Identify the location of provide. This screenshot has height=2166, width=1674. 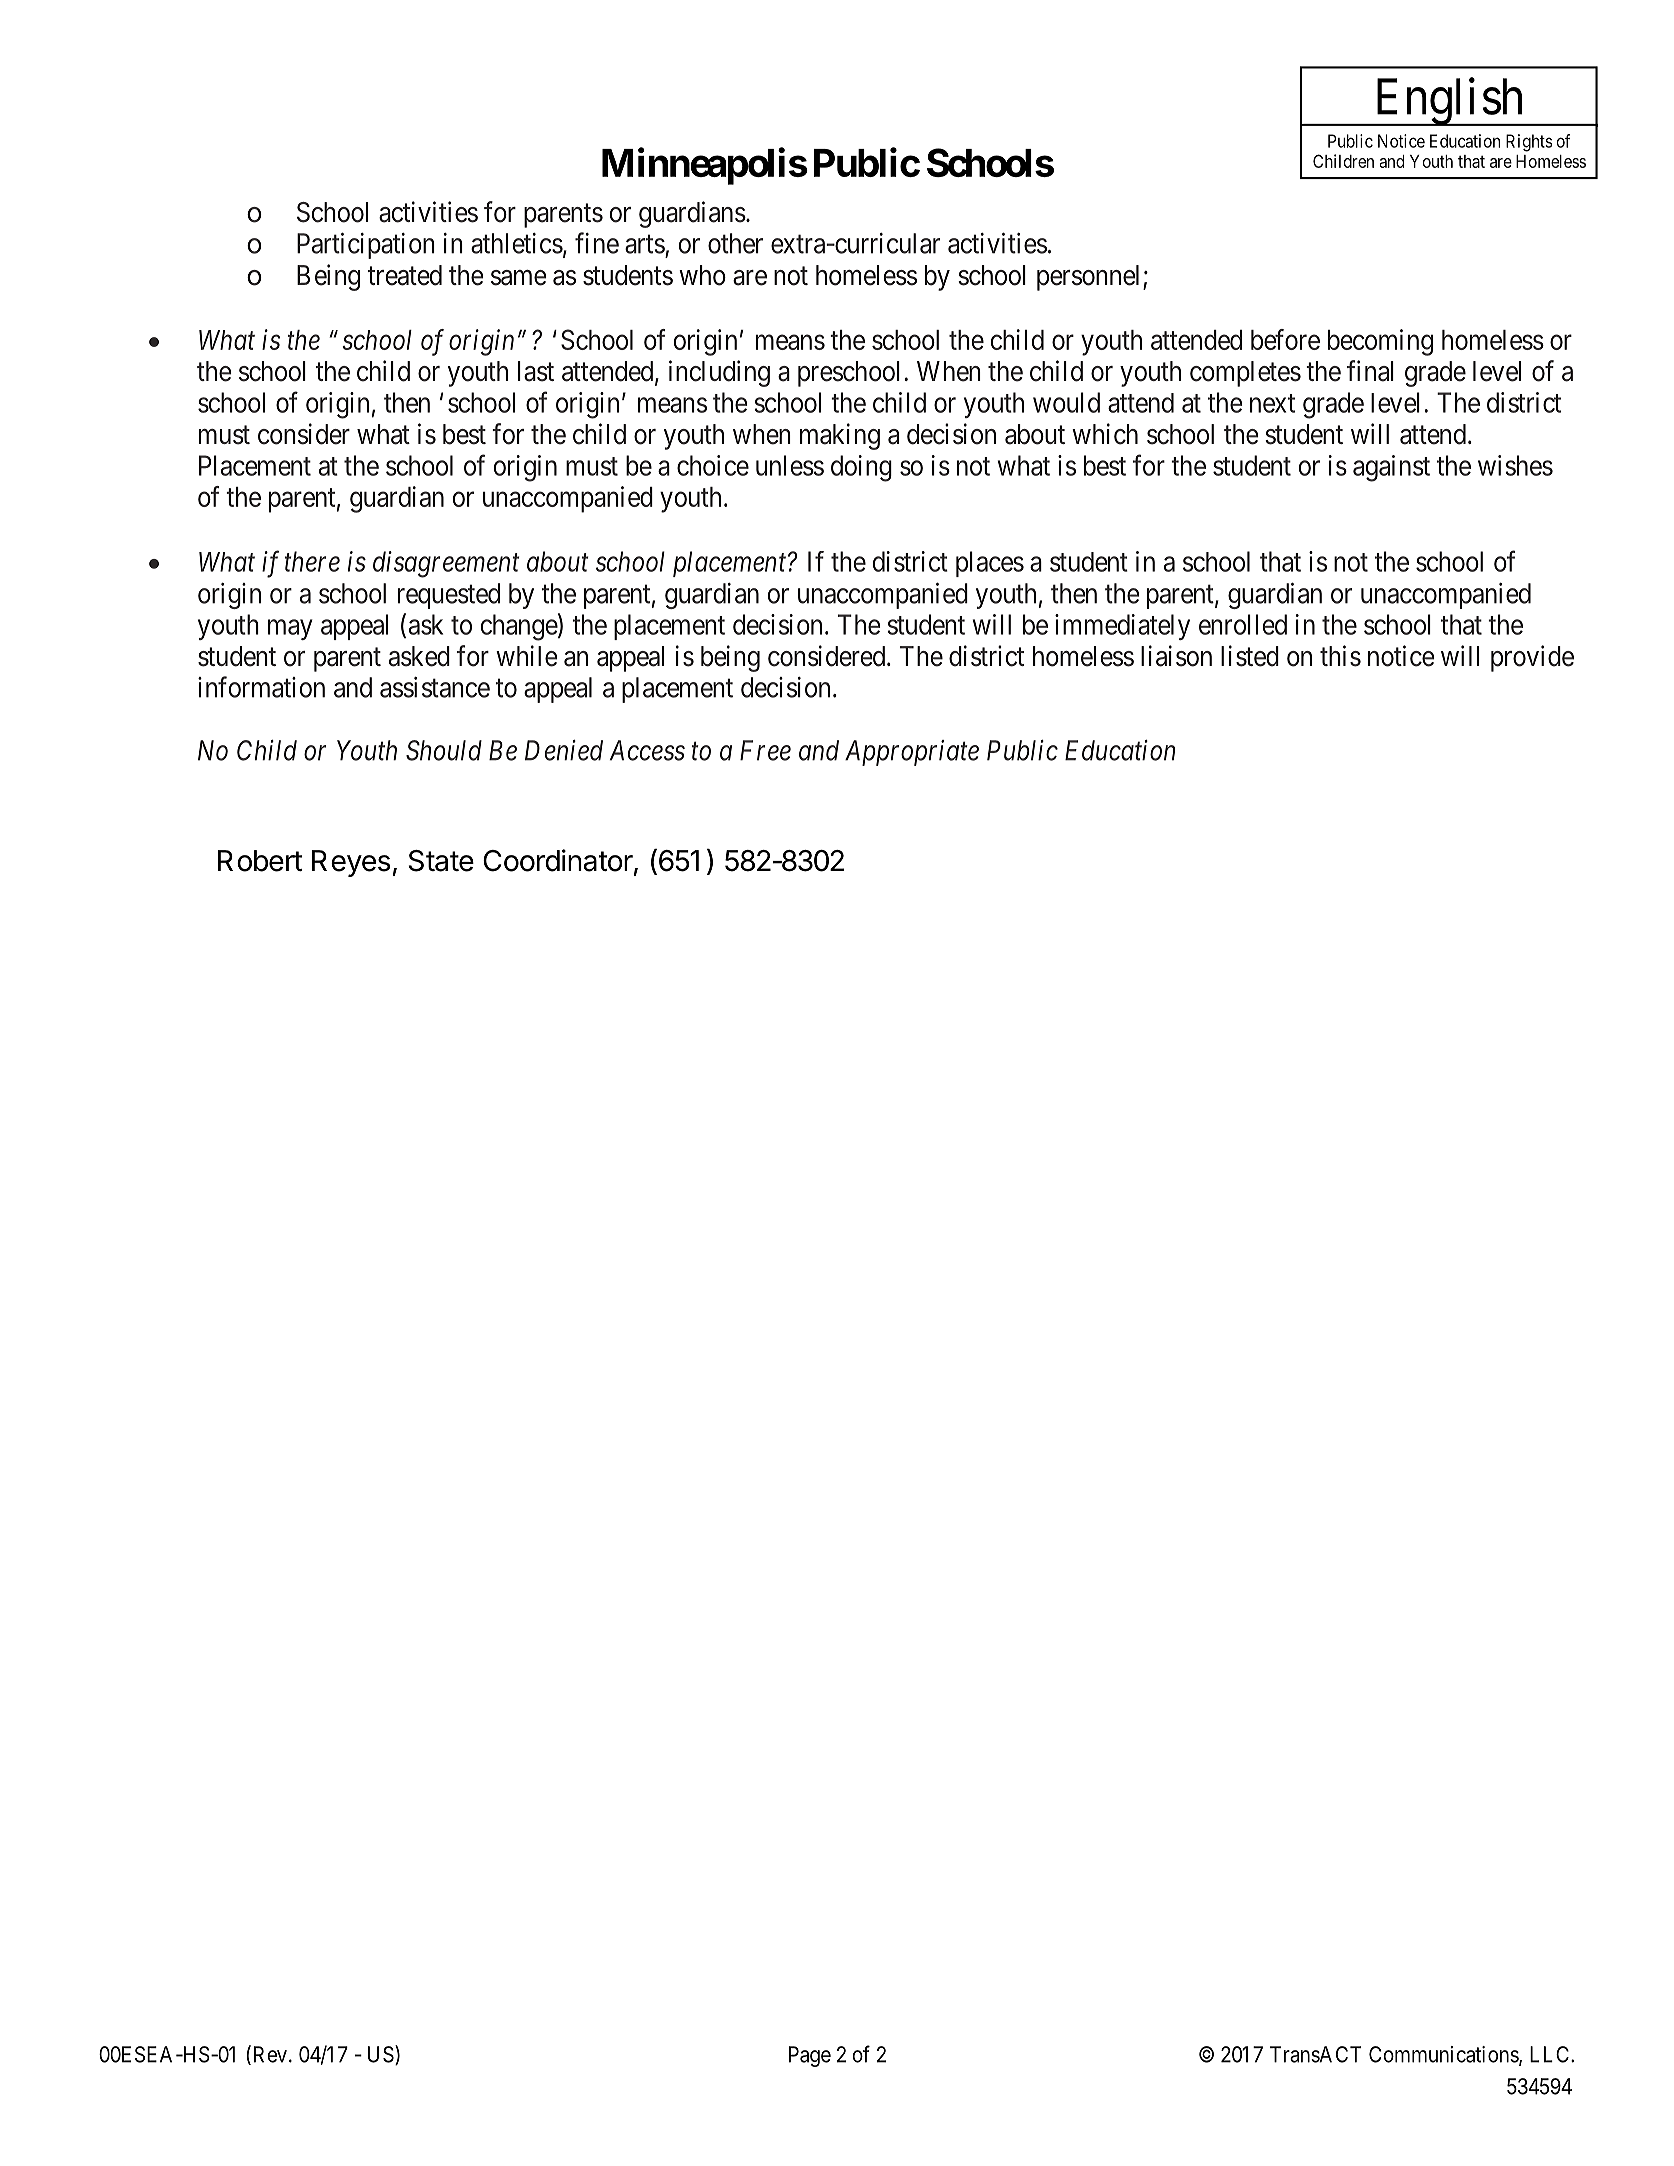
(1532, 658).
